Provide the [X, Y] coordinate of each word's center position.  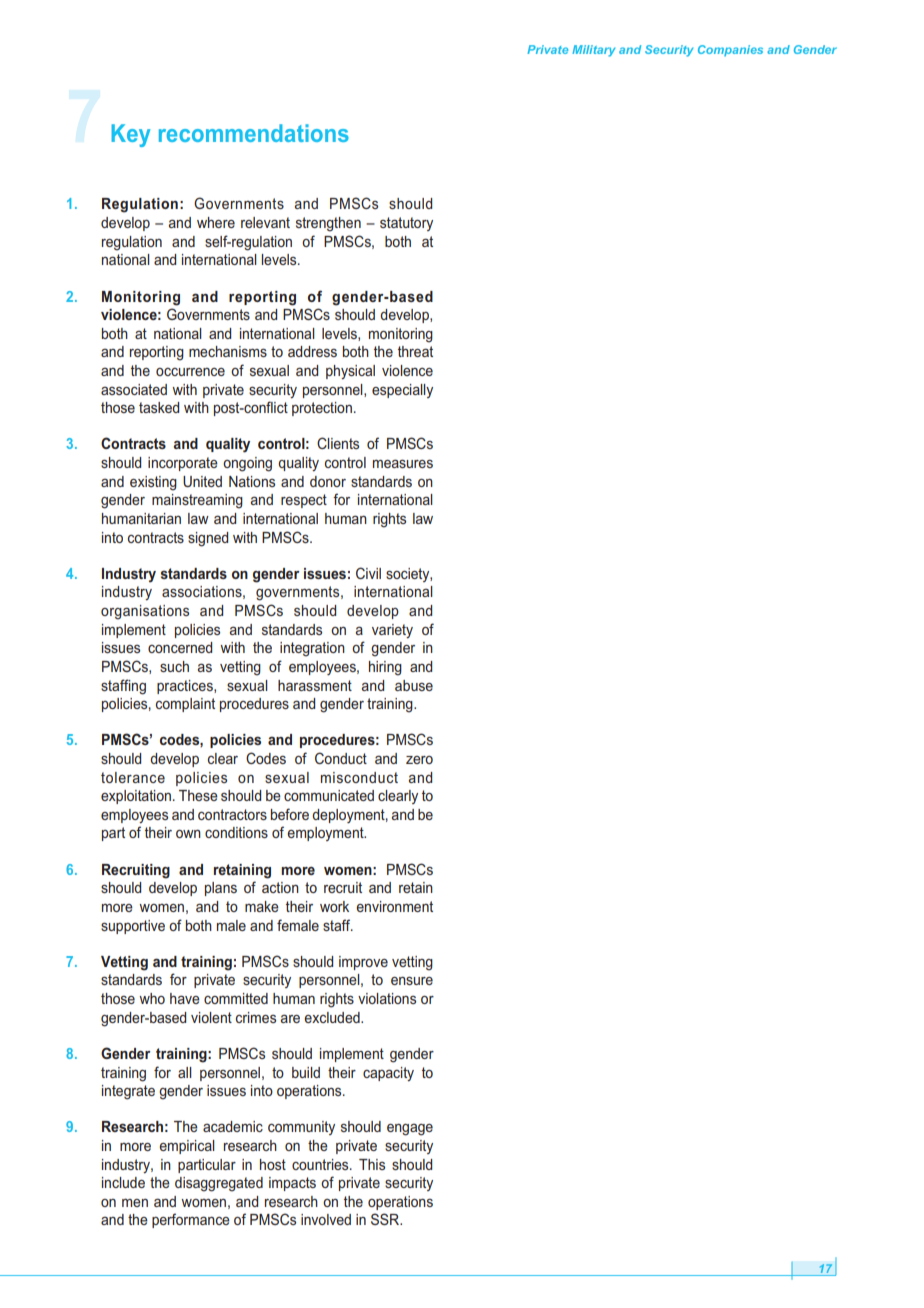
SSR [386, 1219]
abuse [414, 685]
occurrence [190, 372]
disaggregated [219, 1184]
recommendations [254, 133]
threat [415, 351]
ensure [412, 980]
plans [221, 889]
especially [402, 391]
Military [593, 51]
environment [394, 906]
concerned [180, 647]
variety [392, 631]
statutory [406, 224]
